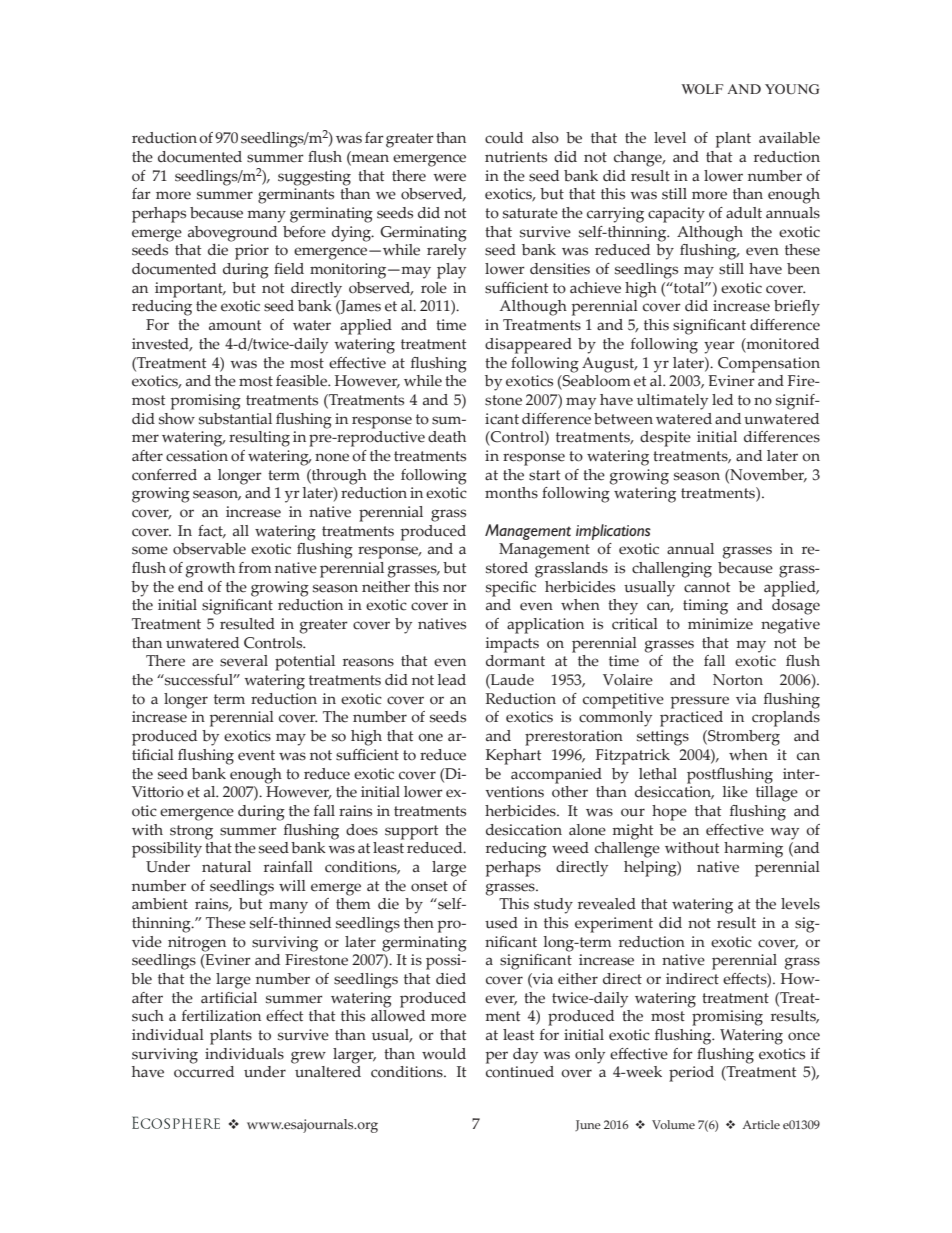 This page has width=952, height=1233. I want to click on continued, so click(520, 1072).
